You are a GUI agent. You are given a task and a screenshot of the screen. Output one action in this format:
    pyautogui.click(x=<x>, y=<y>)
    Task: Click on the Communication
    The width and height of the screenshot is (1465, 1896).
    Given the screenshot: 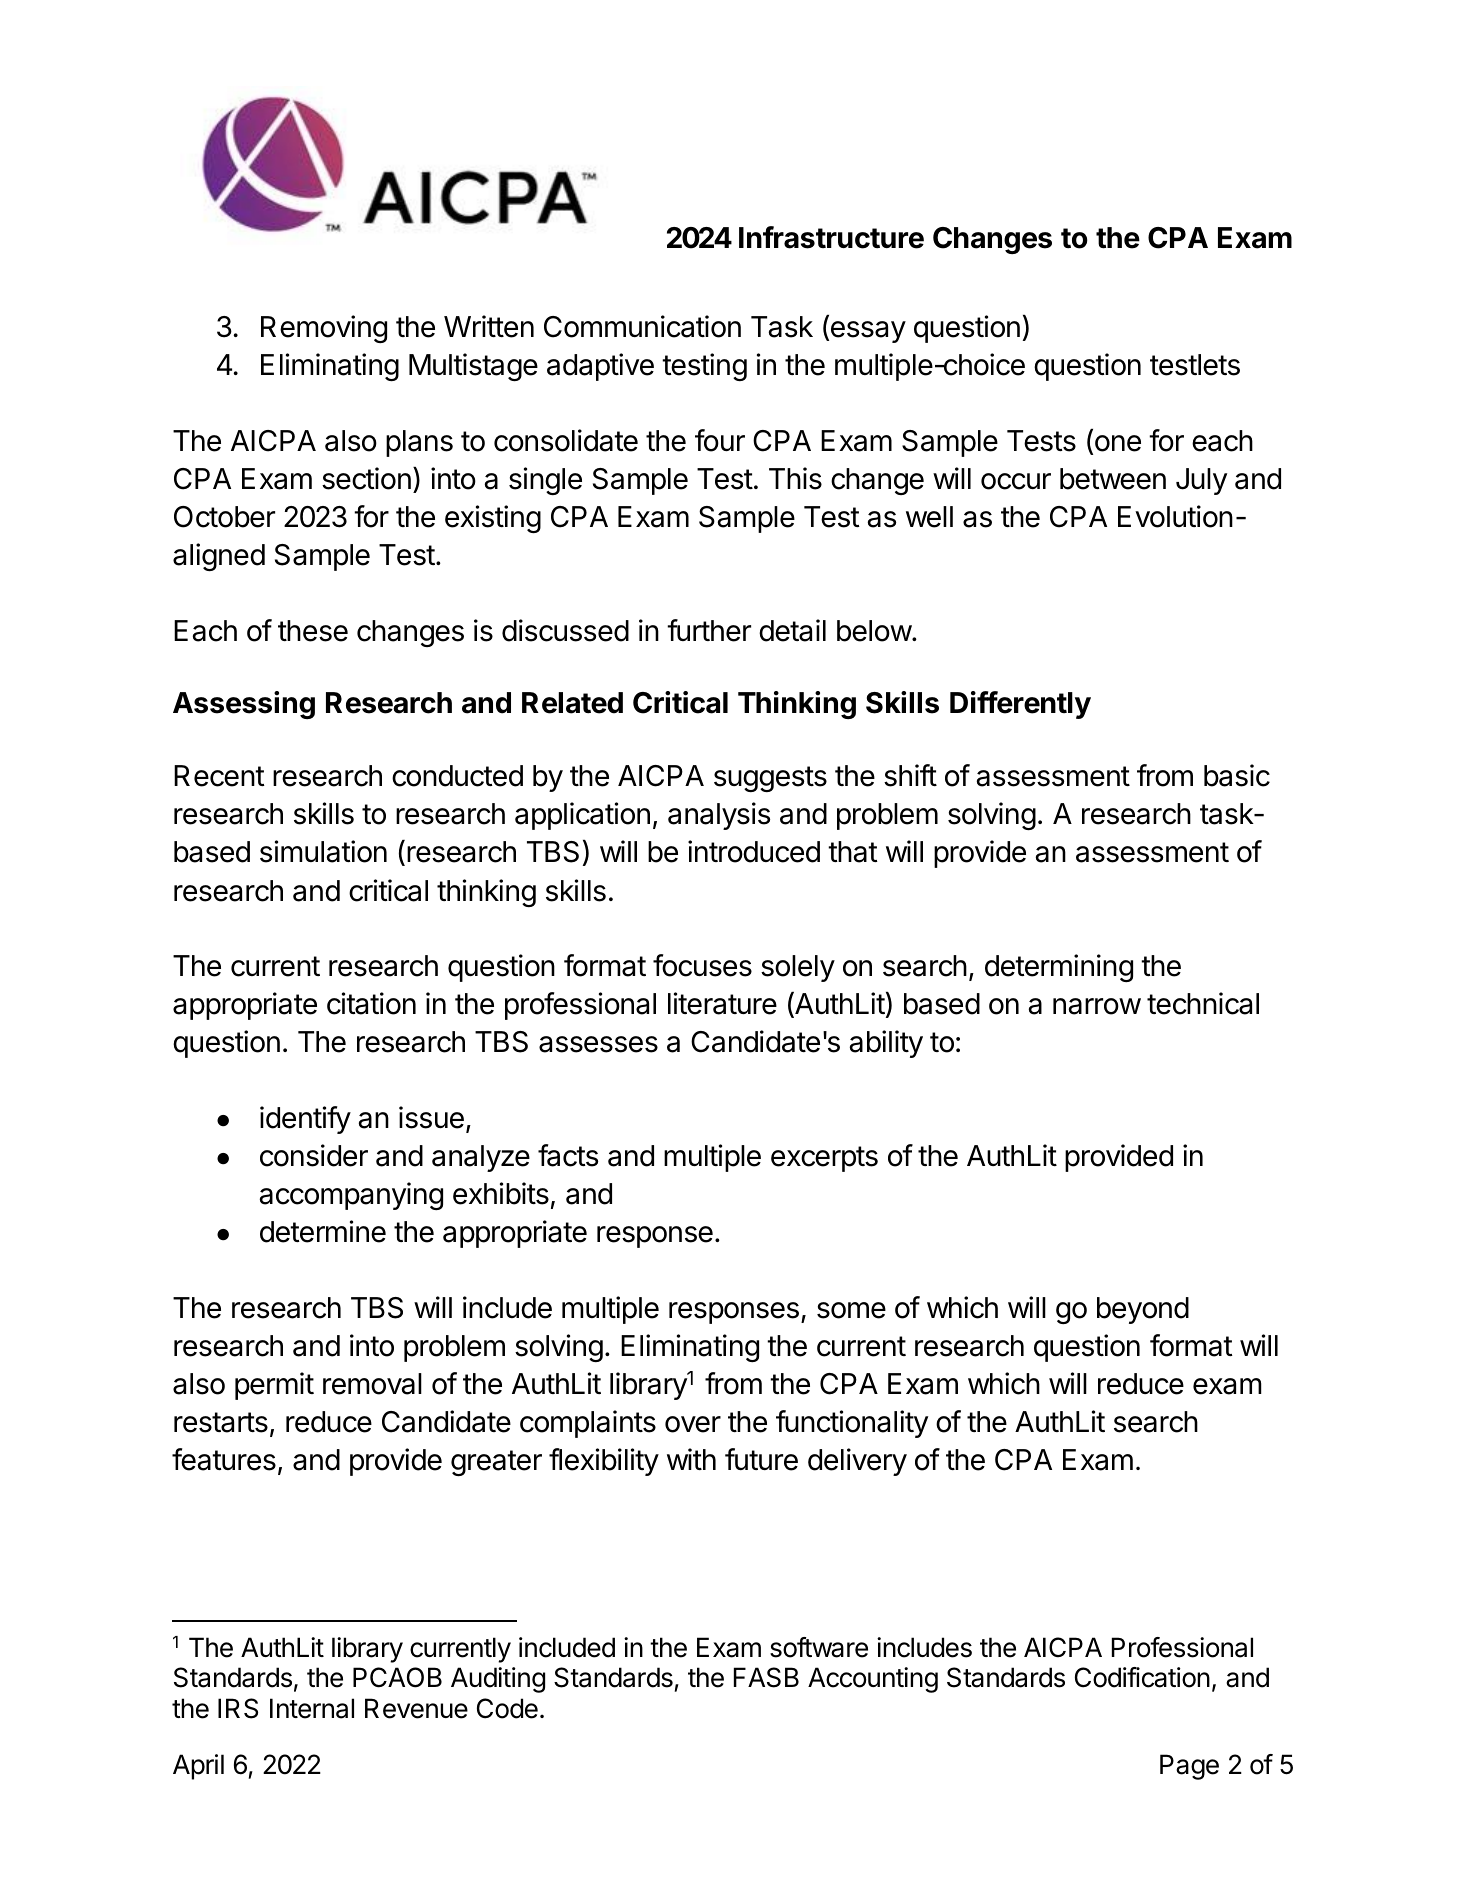 What is the action you would take?
    pyautogui.click(x=642, y=326)
